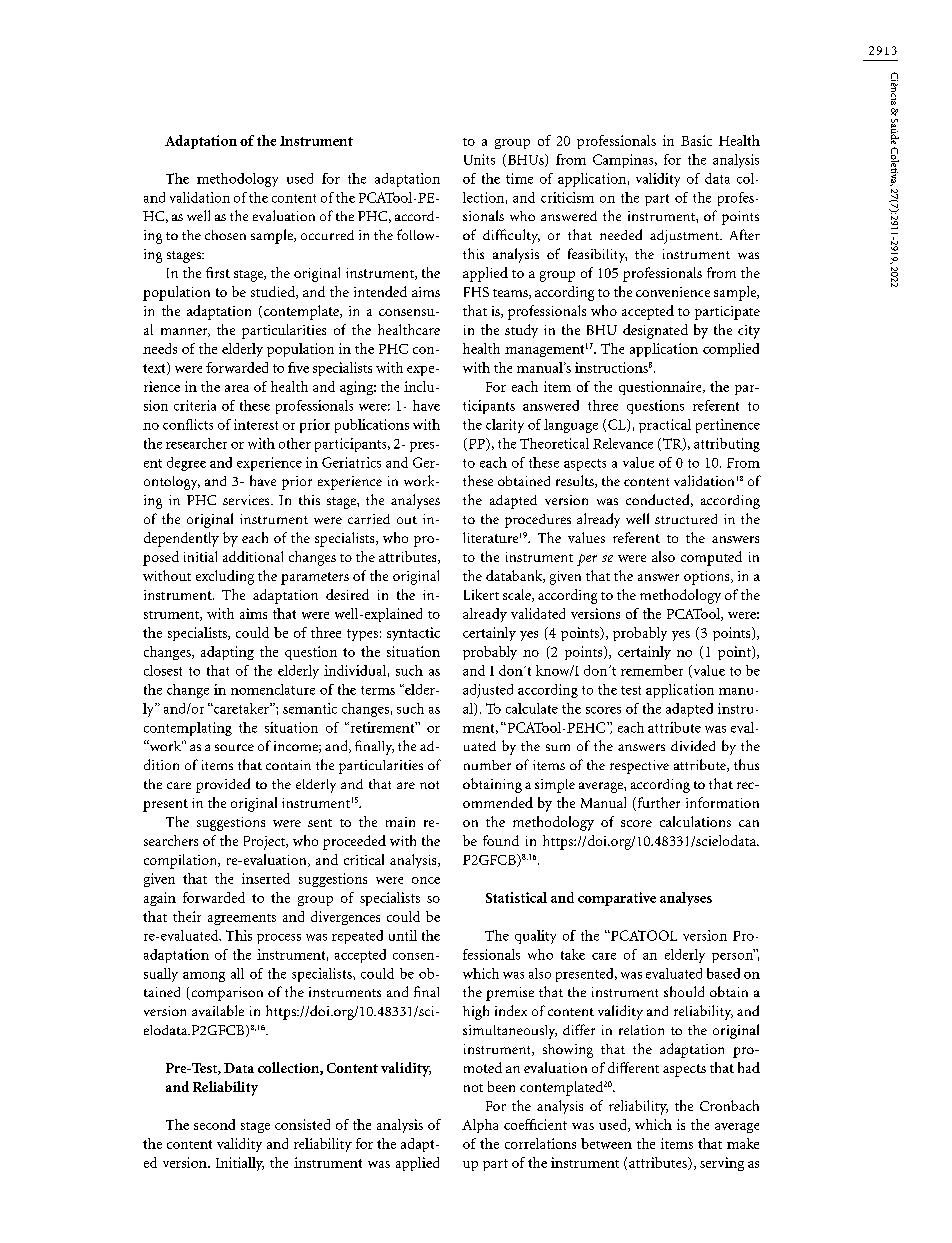 Image resolution: width=952 pixels, height=1243 pixels. I want to click on Units, so click(479, 159).
